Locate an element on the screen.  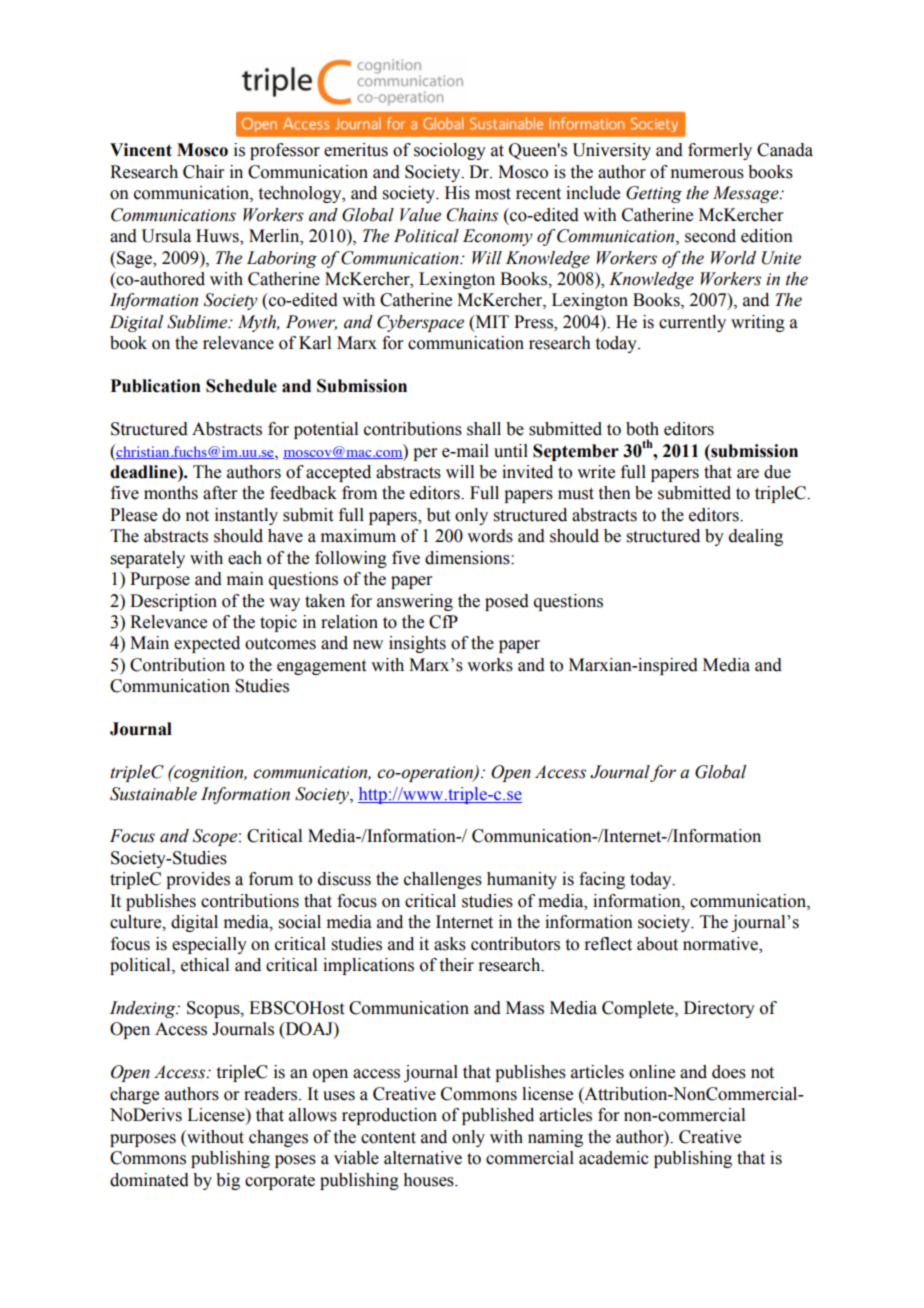
academic is located at coordinates (614, 1158).
